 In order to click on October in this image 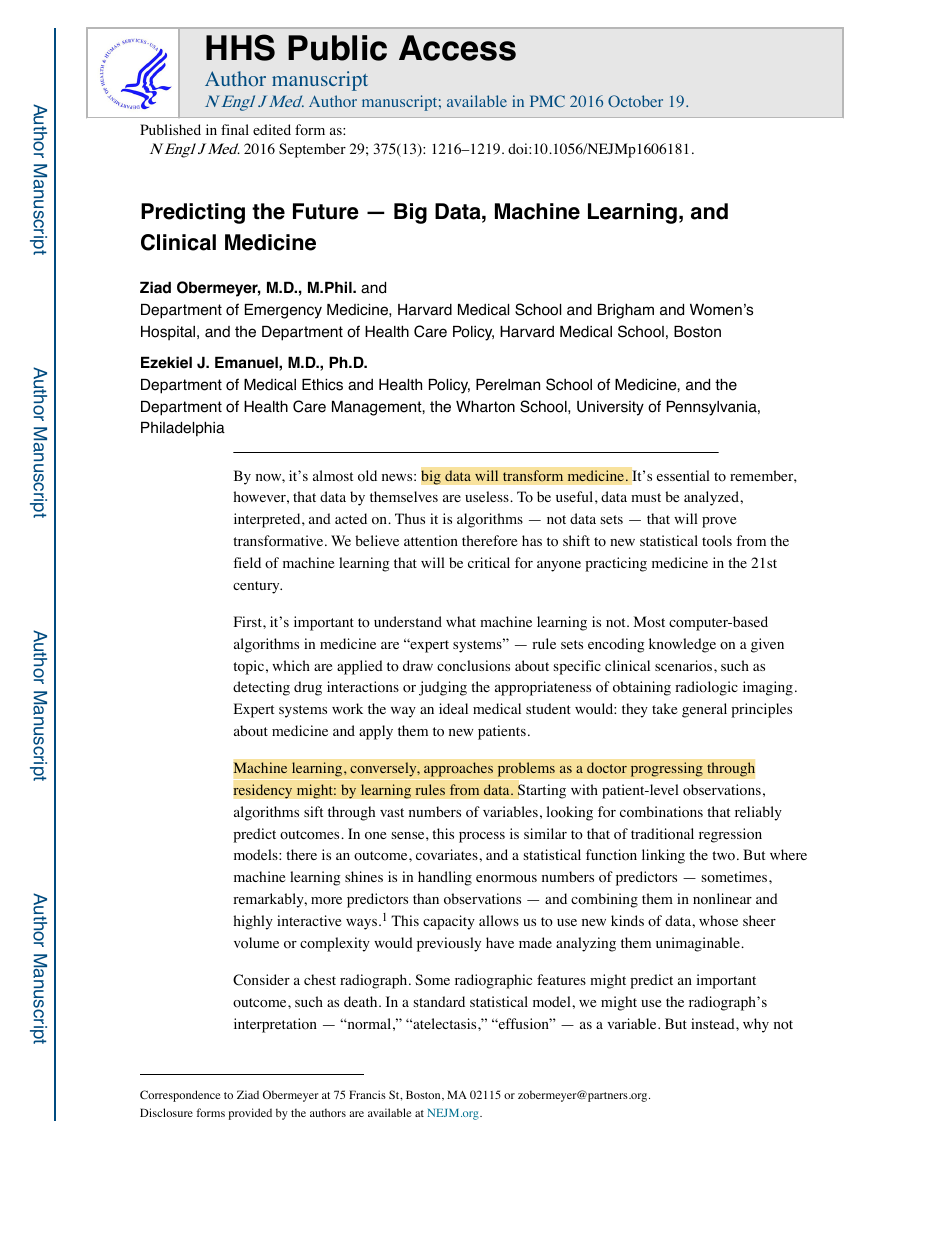, I will do `click(635, 101)`.
